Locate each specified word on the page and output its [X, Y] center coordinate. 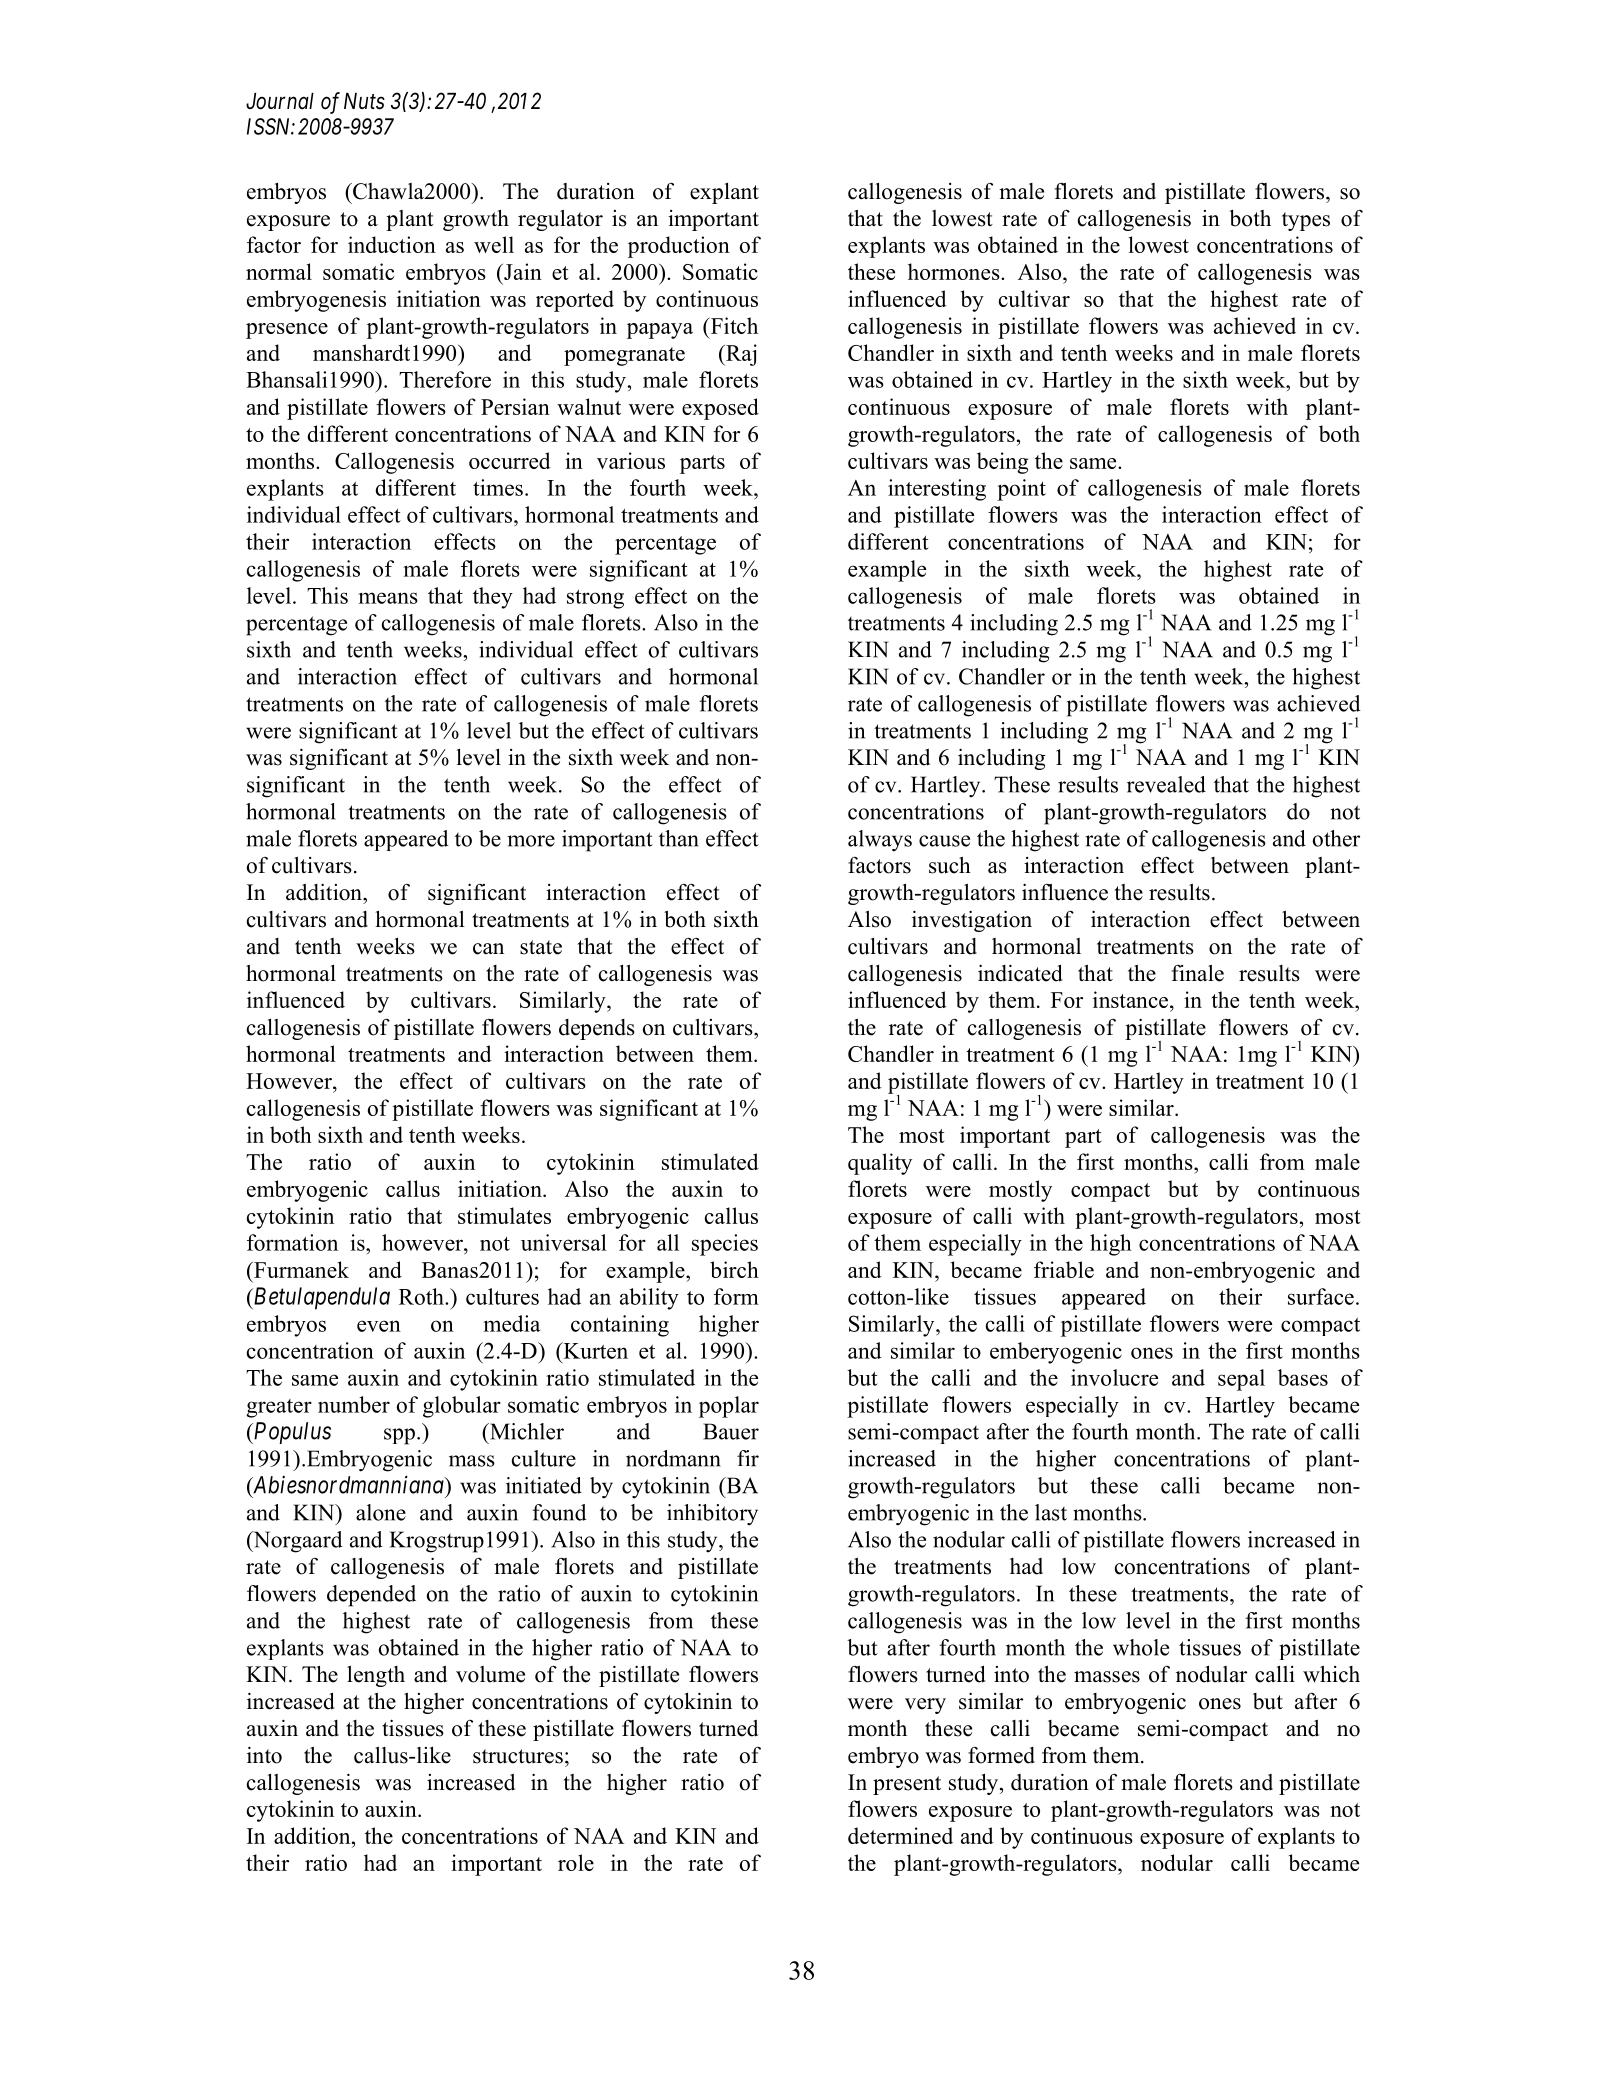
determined [900, 1835]
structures [518, 1756]
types [1306, 221]
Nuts [364, 101]
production [679, 247]
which [1331, 1674]
